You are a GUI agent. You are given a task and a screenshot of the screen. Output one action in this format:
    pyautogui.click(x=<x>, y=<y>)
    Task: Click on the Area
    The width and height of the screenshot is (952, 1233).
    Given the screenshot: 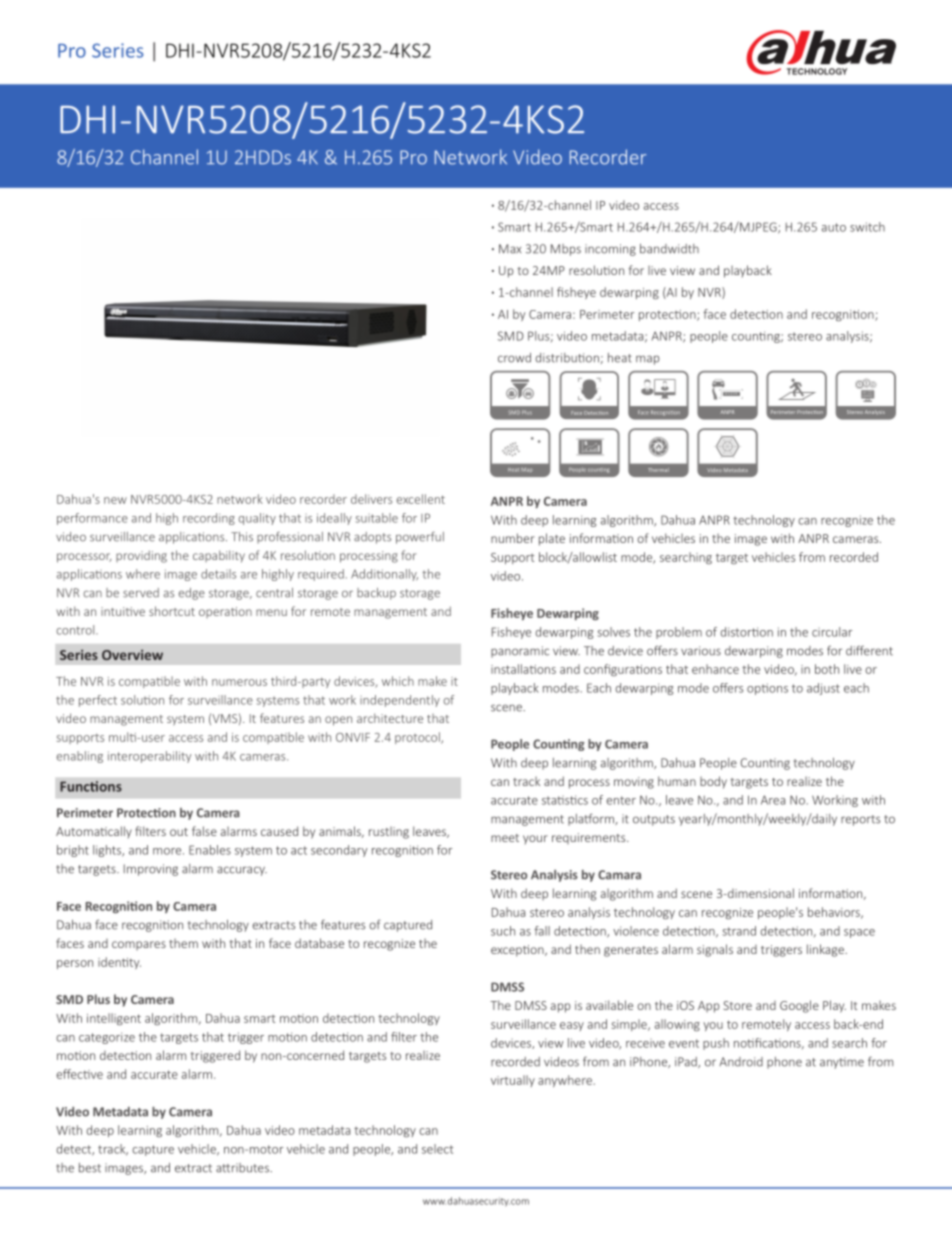 What is the action you would take?
    pyautogui.click(x=773, y=800)
